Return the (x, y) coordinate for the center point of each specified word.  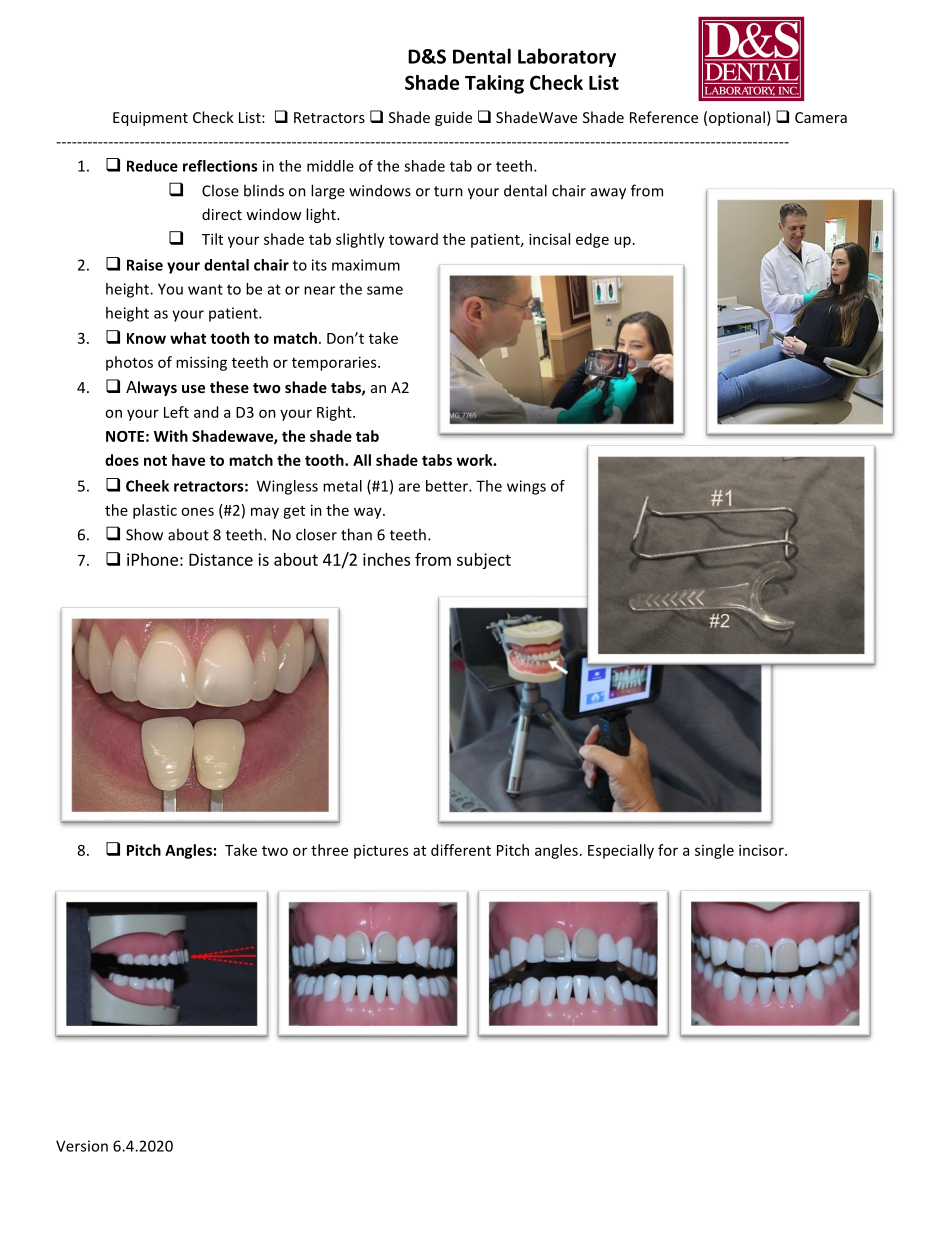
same (385, 290)
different (461, 850)
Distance (221, 559)
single (714, 851)
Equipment (150, 119)
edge (592, 240)
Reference (664, 117)
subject (484, 561)
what (188, 338)
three (329, 850)
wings (526, 487)
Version (82, 1146)
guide (453, 118)
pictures (381, 852)
